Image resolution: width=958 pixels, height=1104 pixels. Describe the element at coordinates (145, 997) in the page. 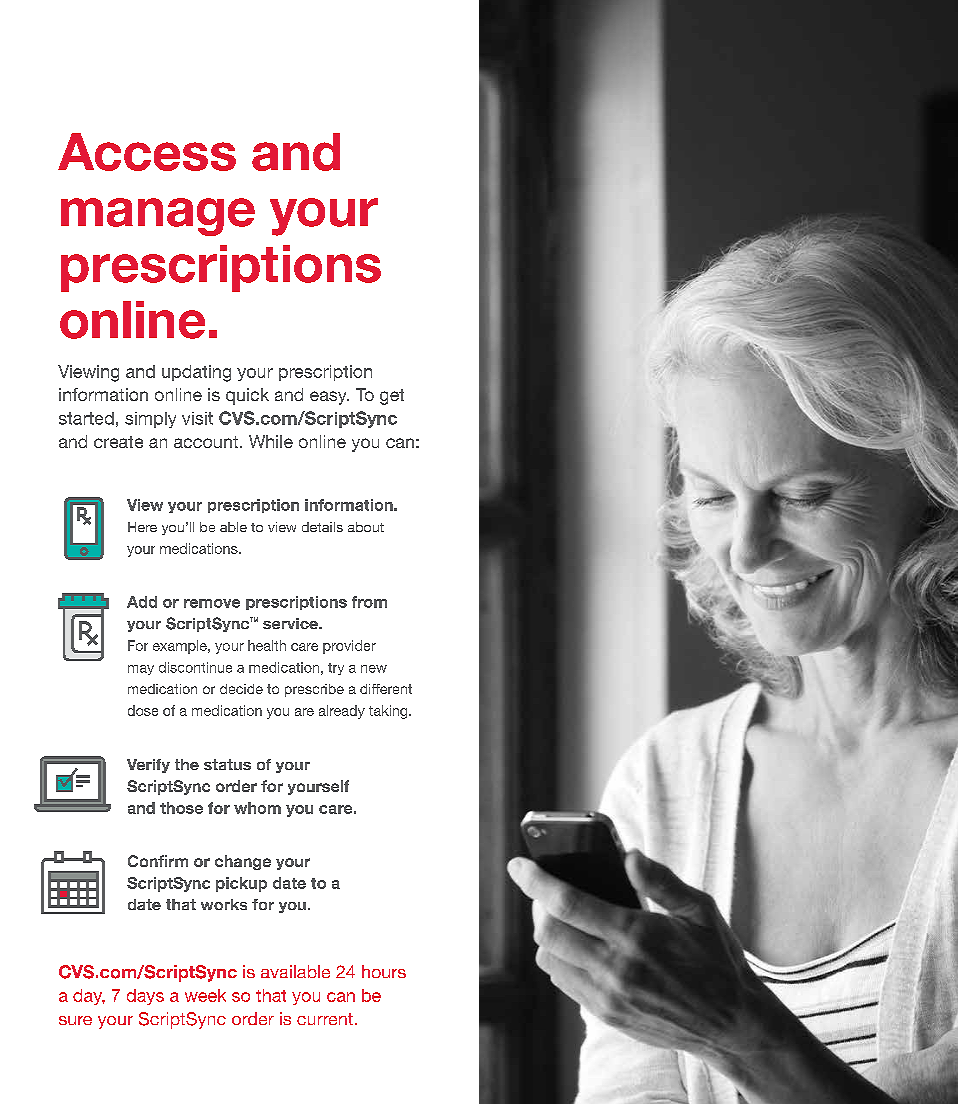

I see `days` at that location.
